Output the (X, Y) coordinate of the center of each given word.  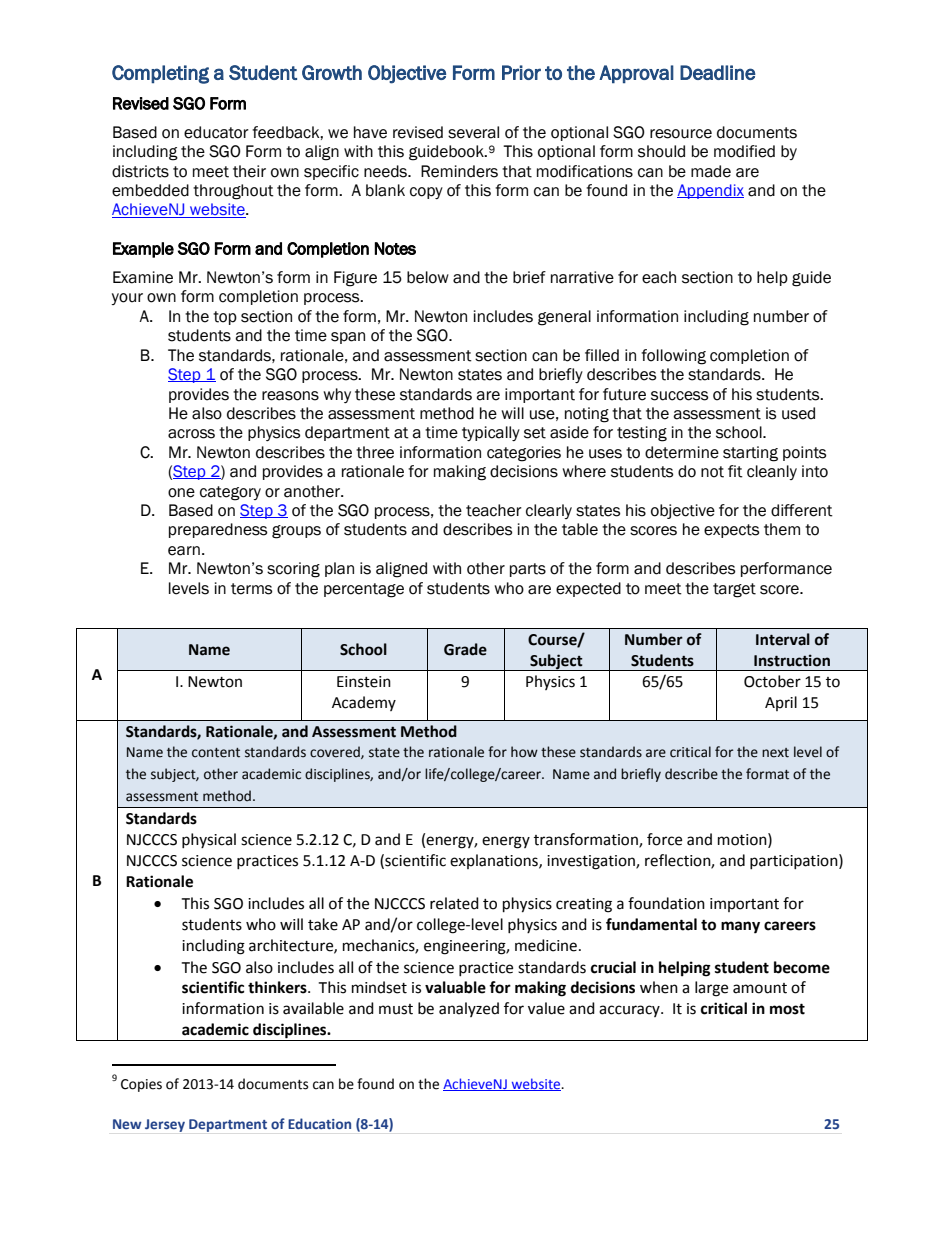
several (473, 132)
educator (216, 132)
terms (251, 589)
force (664, 839)
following (673, 357)
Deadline (718, 72)
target (734, 590)
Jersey (165, 1125)
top (225, 318)
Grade (465, 649)
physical (209, 840)
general (564, 318)
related (454, 903)
